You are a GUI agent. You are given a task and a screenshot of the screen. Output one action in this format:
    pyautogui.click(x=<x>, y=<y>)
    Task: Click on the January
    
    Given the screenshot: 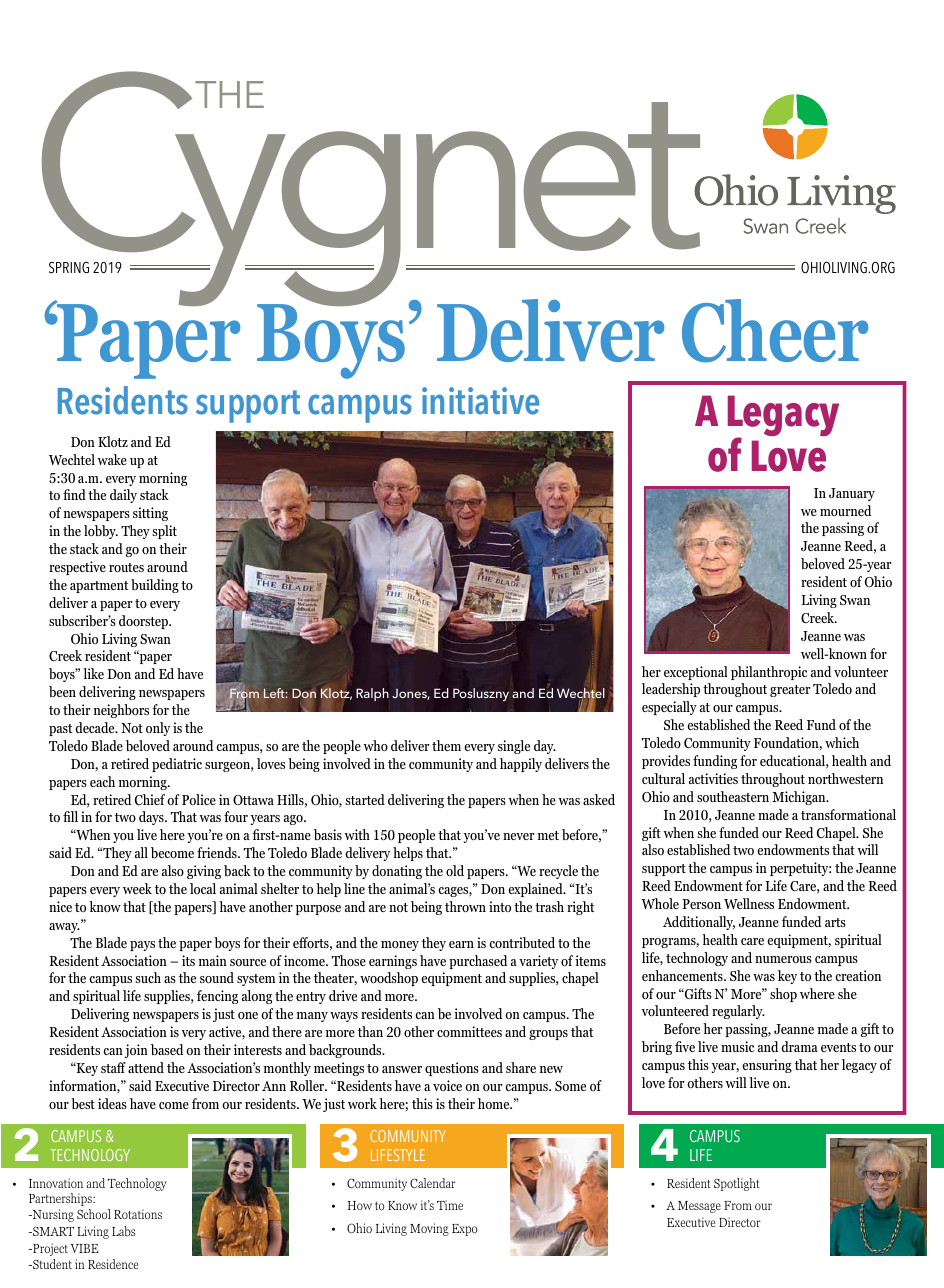 What is the action you would take?
    pyautogui.click(x=852, y=494)
